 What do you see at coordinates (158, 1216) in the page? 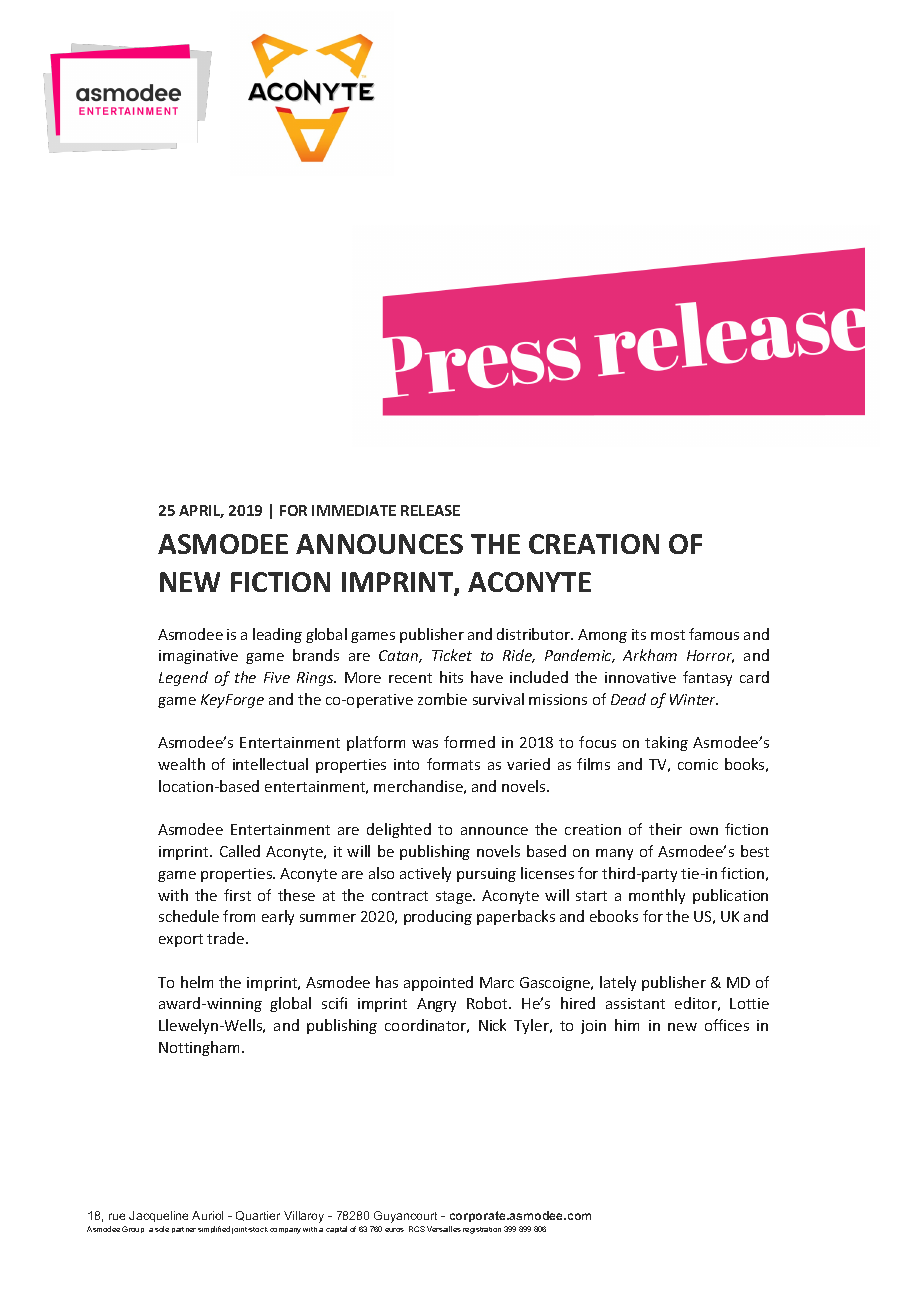
I see `Jacqueline` at bounding box center [158, 1216].
